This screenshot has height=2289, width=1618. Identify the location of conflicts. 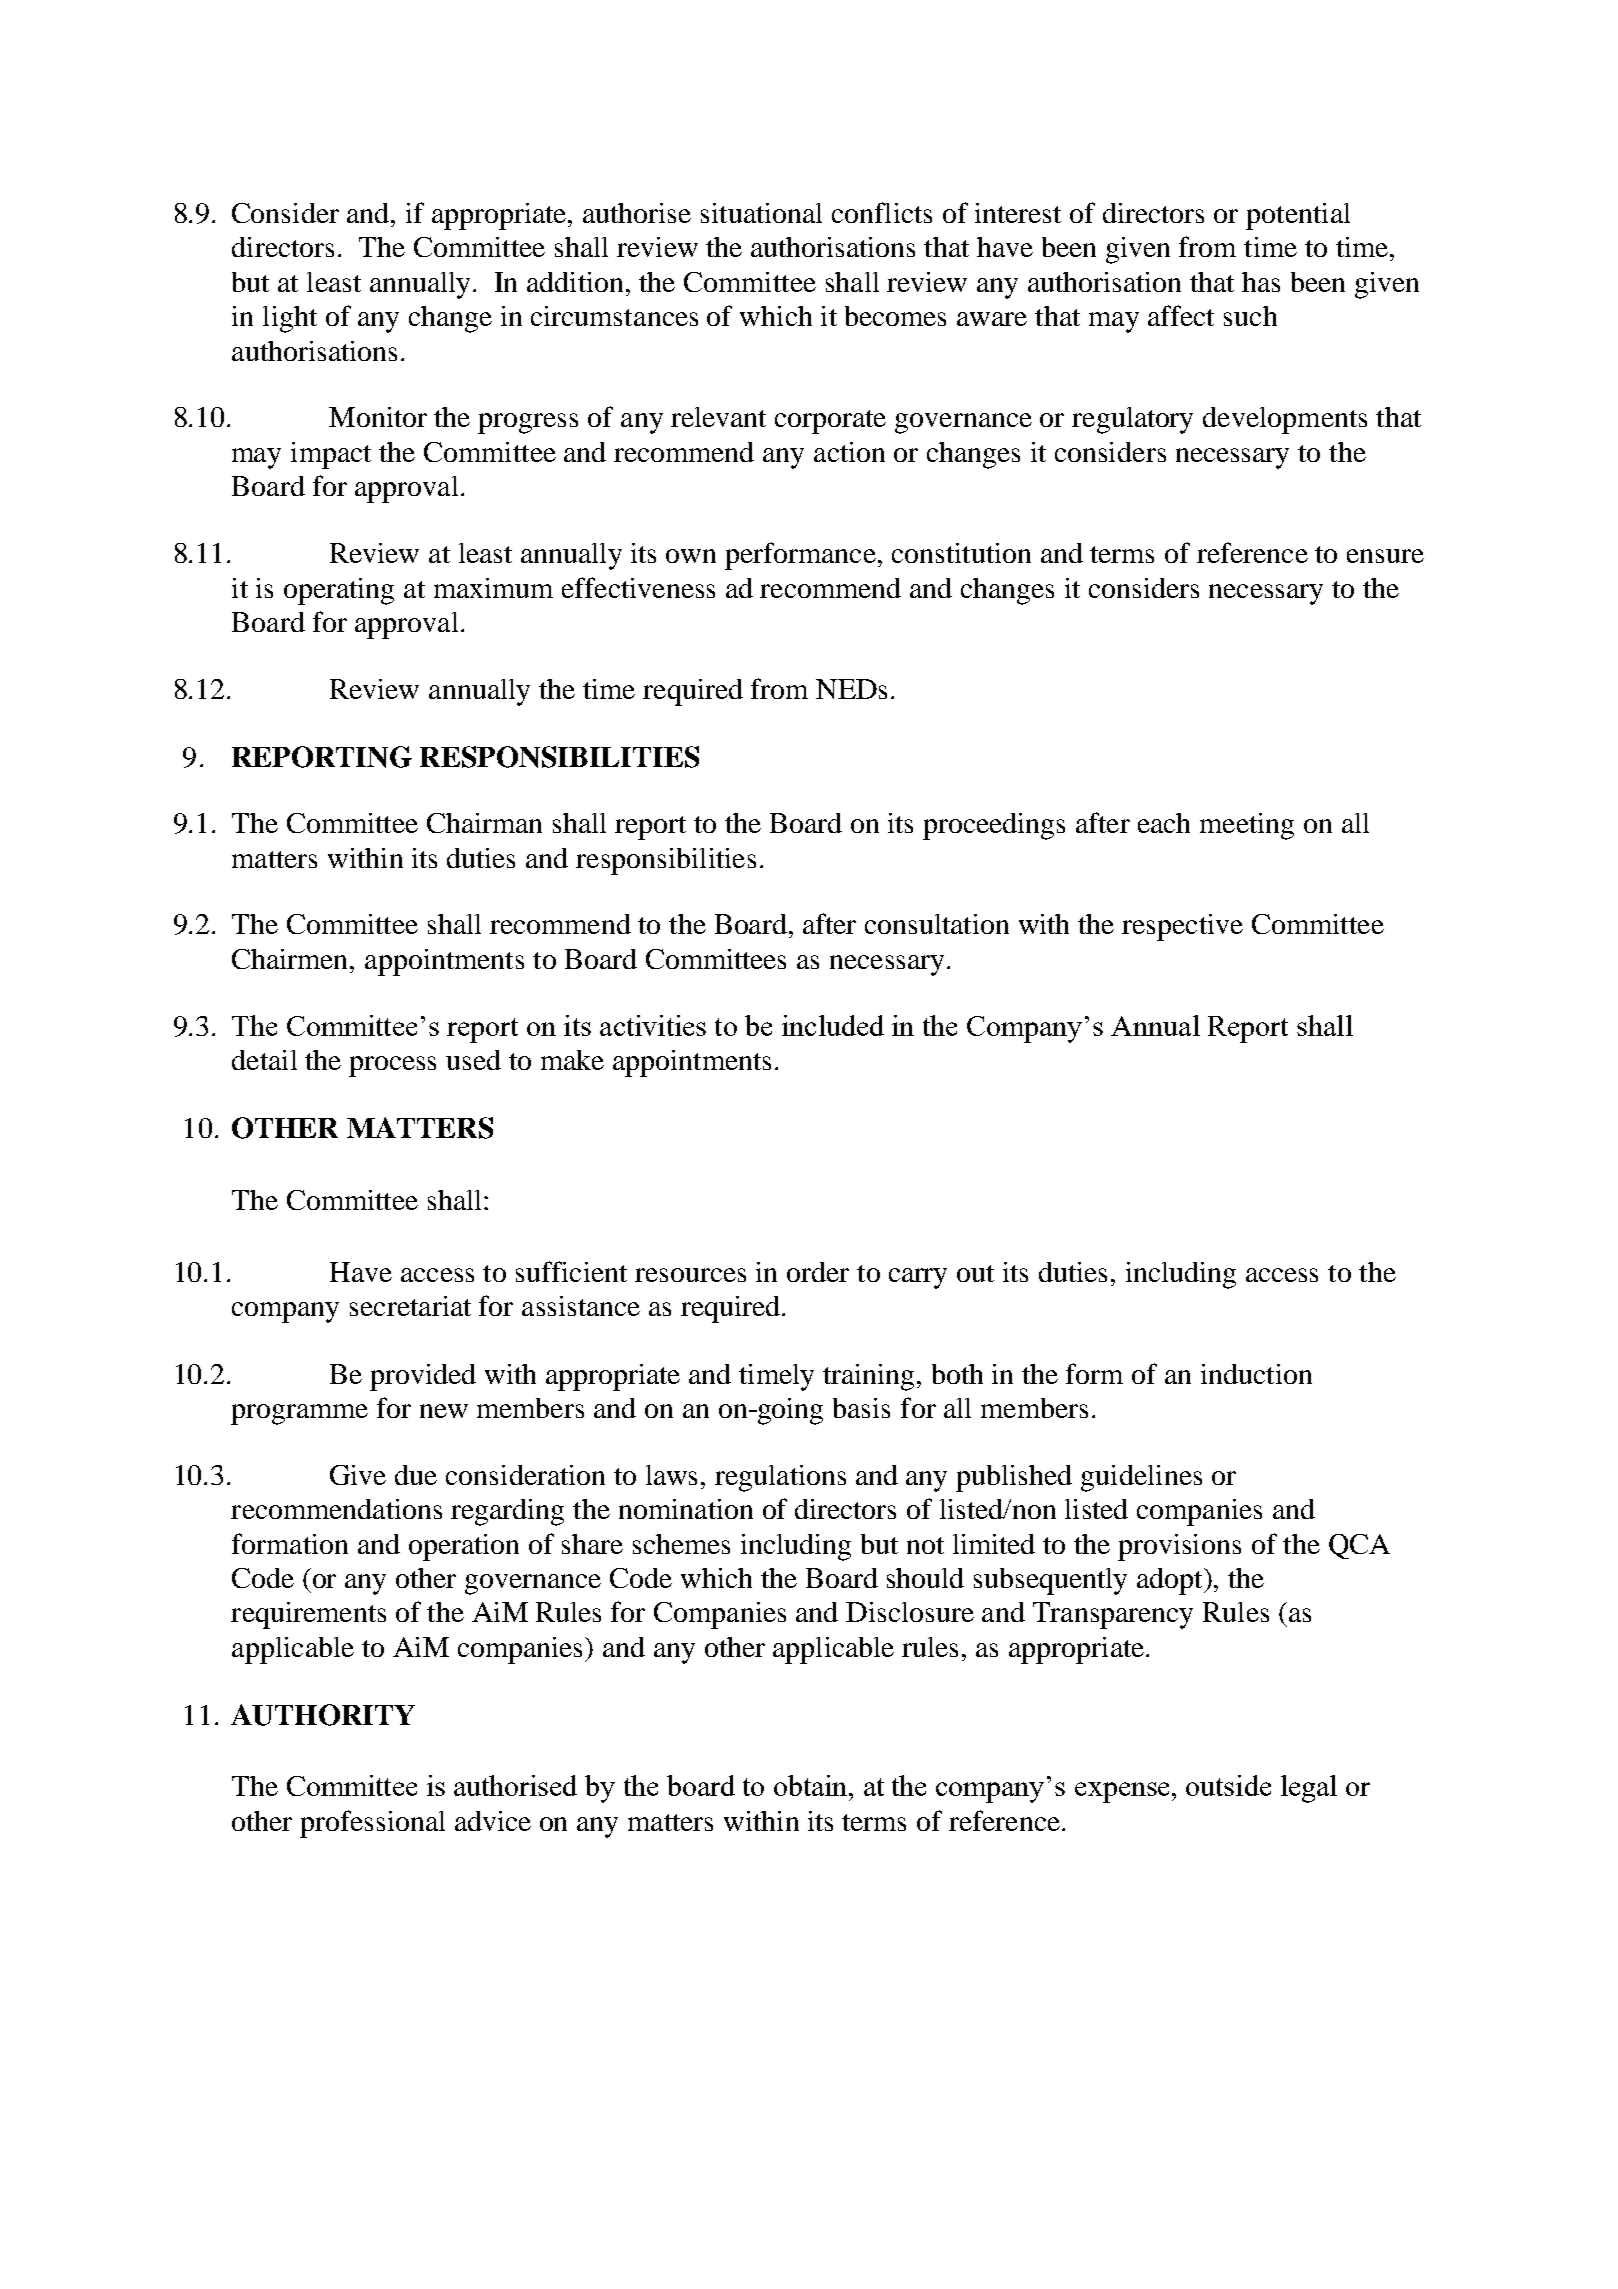
(882, 212).
